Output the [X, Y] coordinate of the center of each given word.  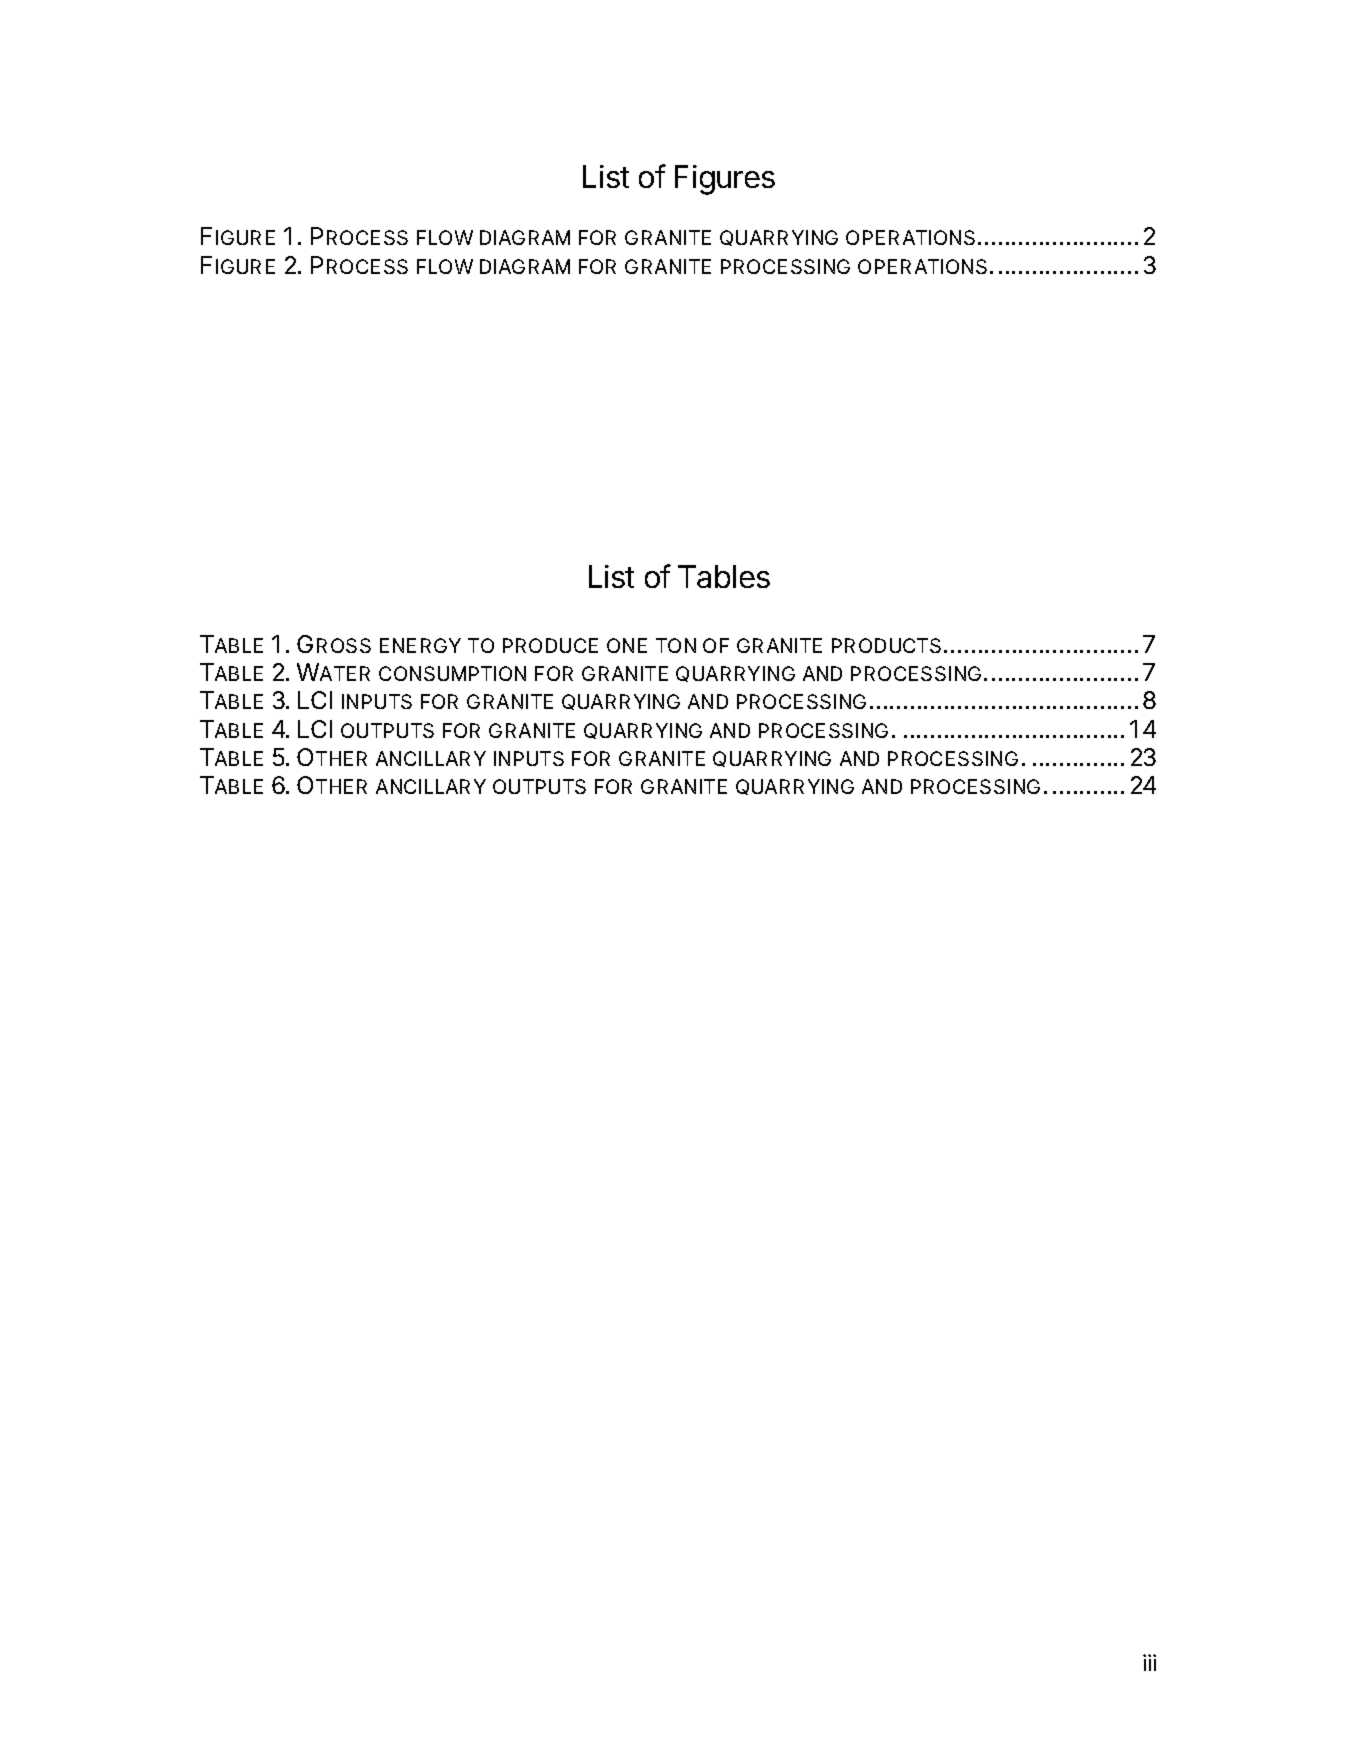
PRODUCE [550, 645]
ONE [627, 645]
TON [676, 645]
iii [1149, 1662]
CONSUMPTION [452, 673]
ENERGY [420, 645]
